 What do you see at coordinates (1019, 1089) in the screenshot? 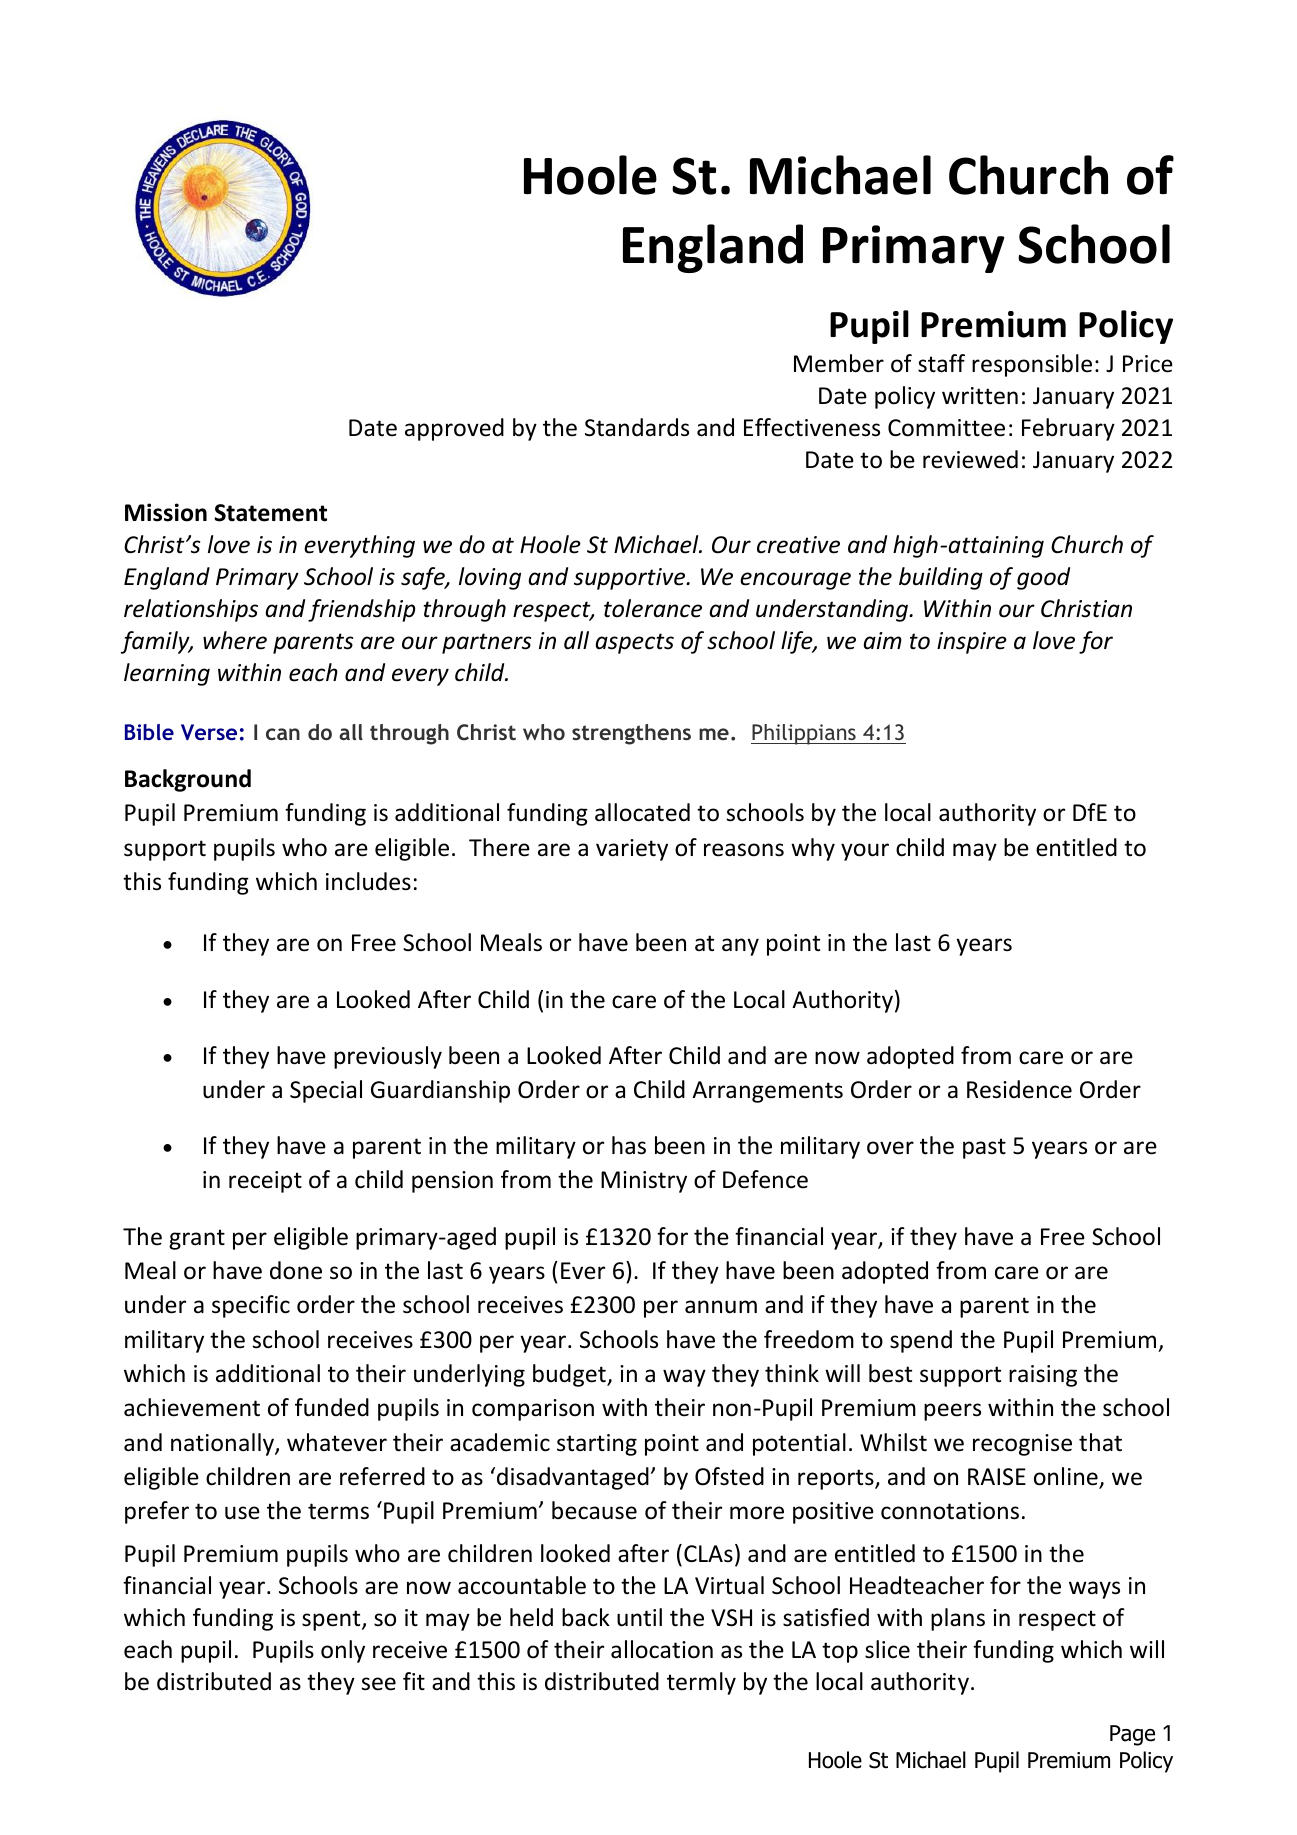
I see `Residence` at bounding box center [1019, 1089].
